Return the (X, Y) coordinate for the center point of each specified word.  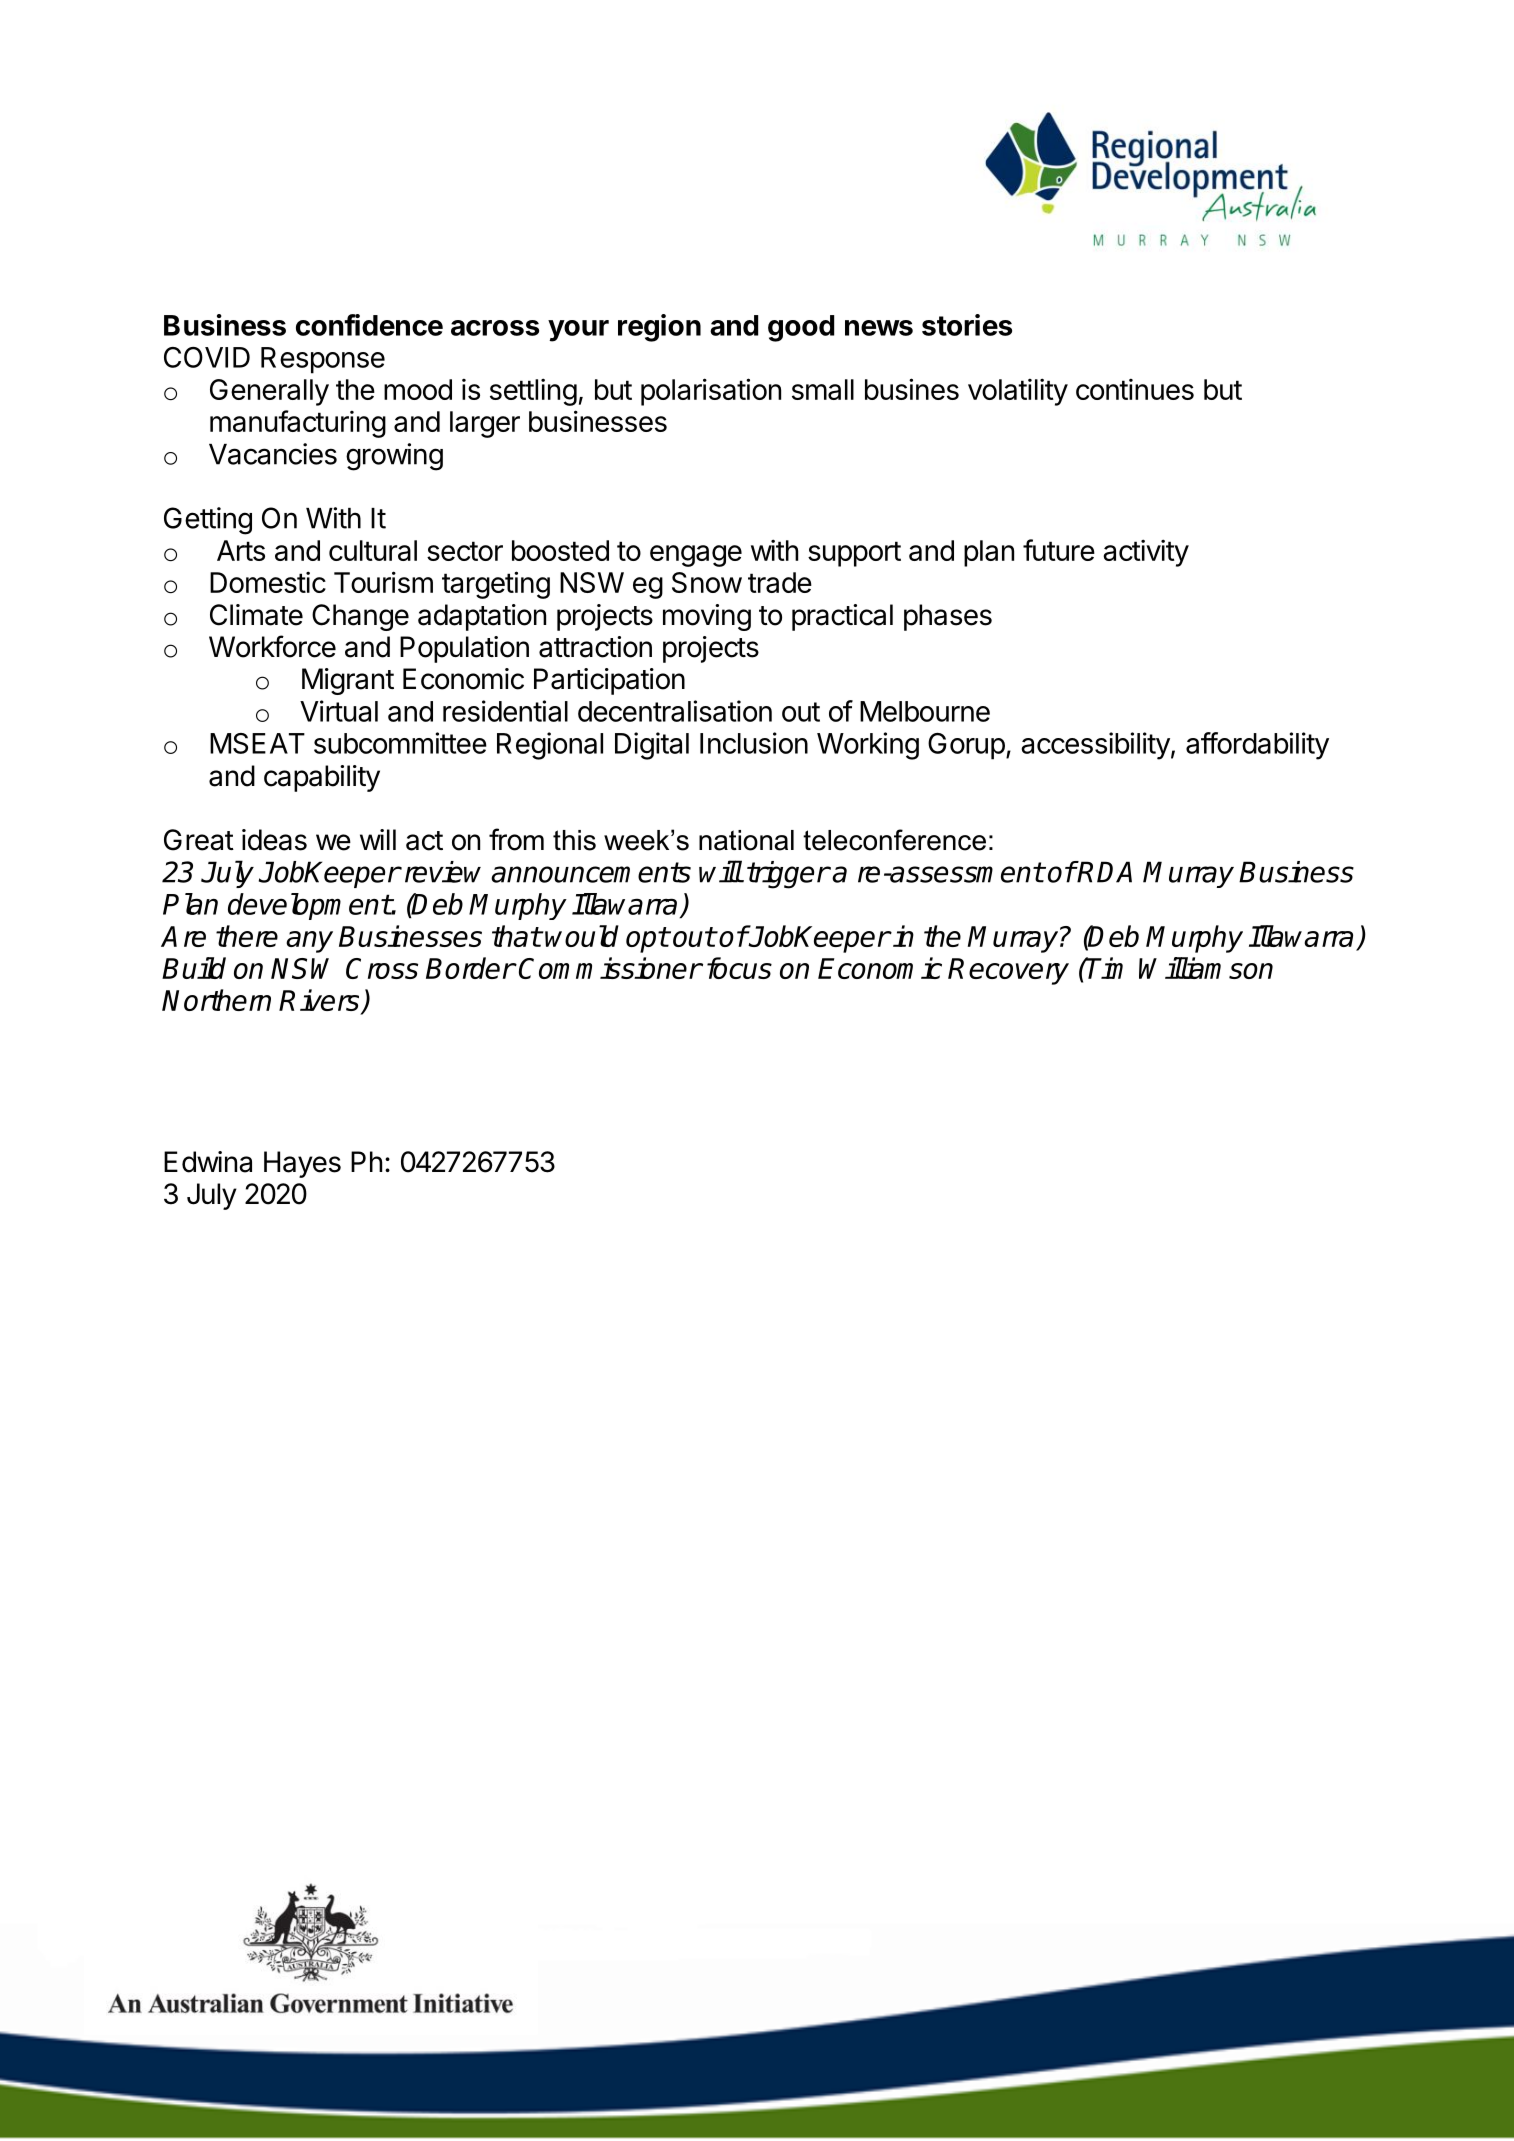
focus (739, 968)
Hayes (302, 1164)
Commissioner (610, 968)
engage (696, 556)
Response (323, 360)
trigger (788, 875)
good (801, 328)
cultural (373, 550)
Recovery (1008, 971)
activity (1146, 553)
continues (1135, 389)
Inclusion (754, 743)
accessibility (1095, 746)
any (309, 942)
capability (322, 778)
